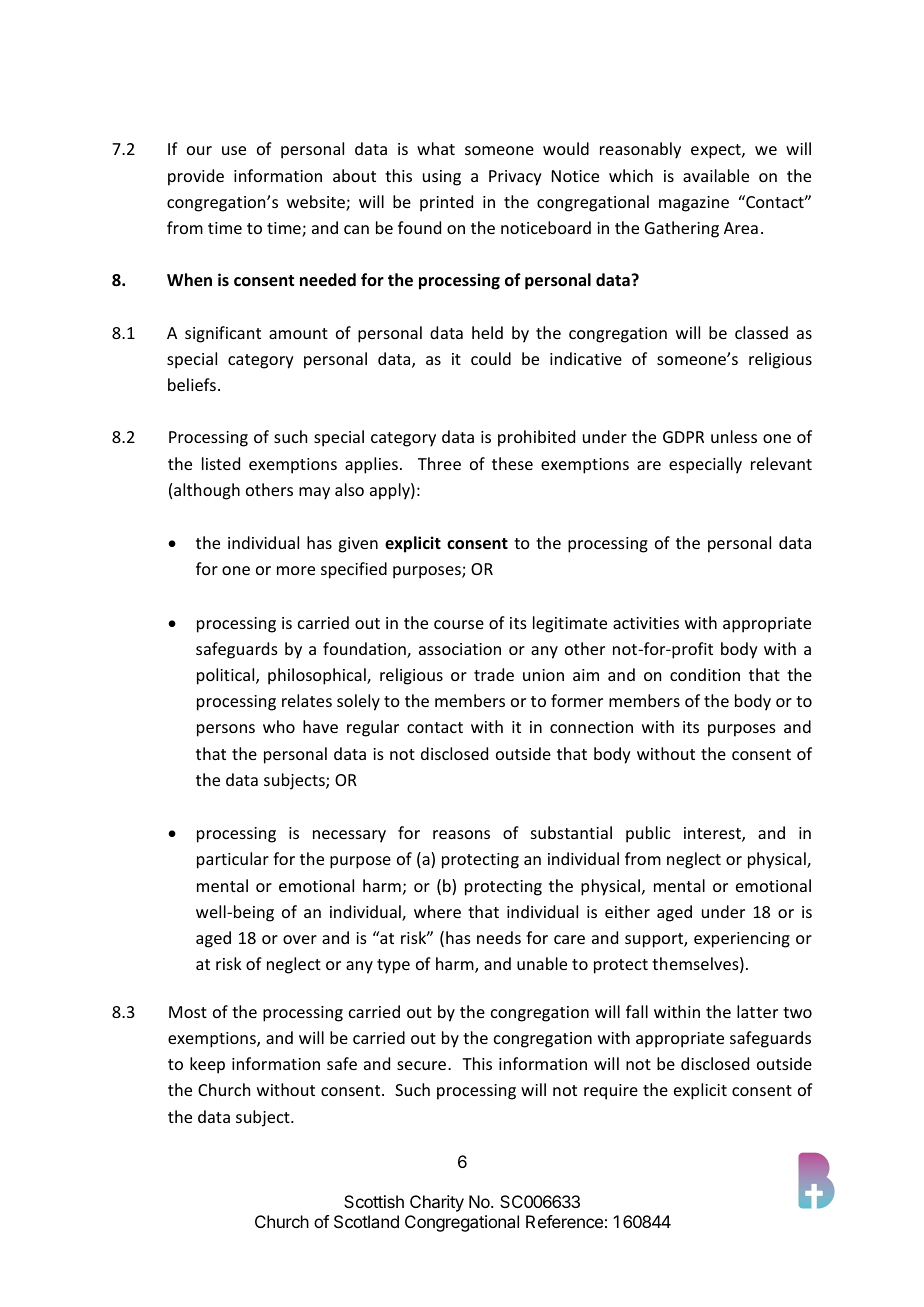 The image size is (924, 1307). Describe the element at coordinates (234, 150) in the image. I see `use` at that location.
